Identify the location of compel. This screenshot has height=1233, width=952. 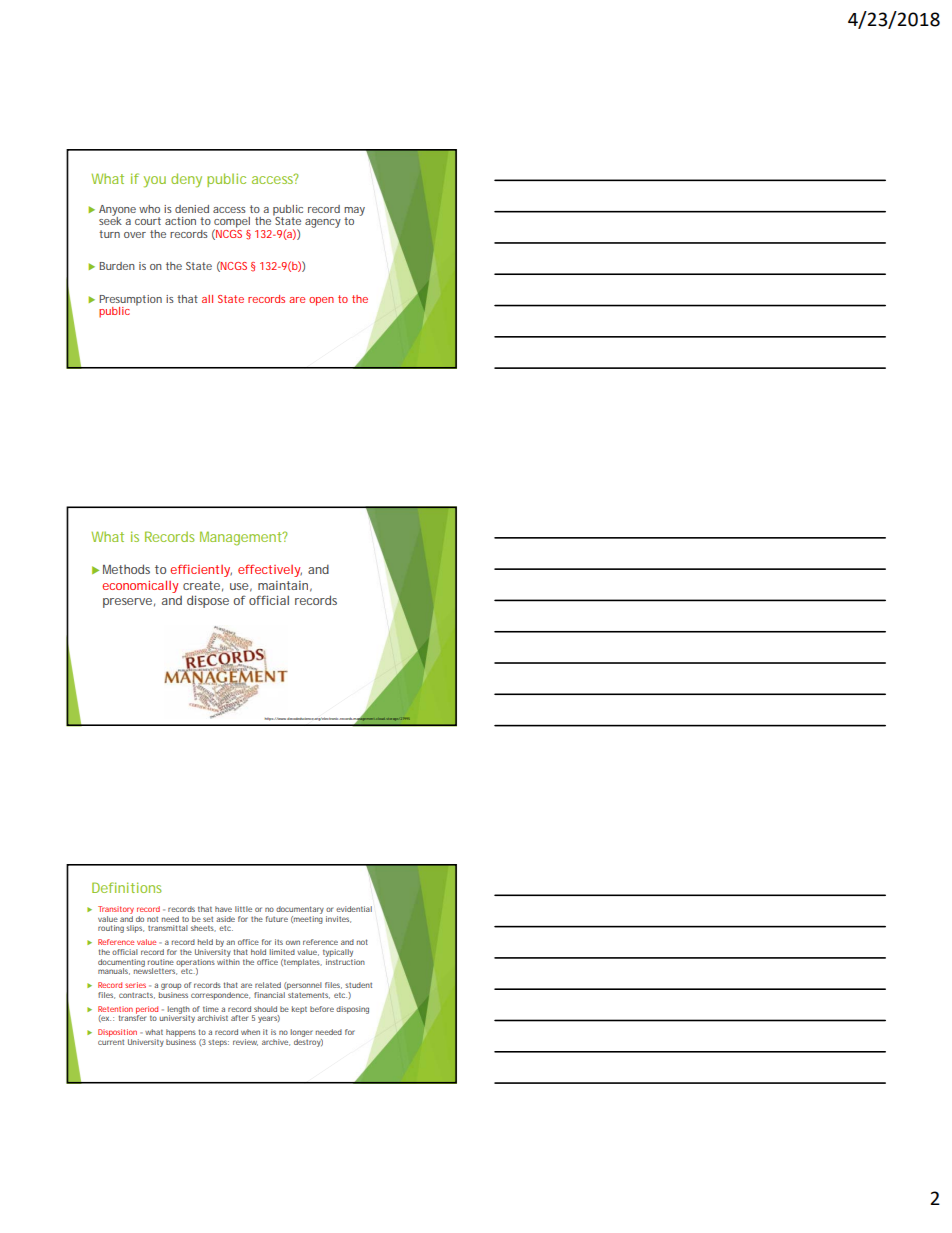
(232, 223).
